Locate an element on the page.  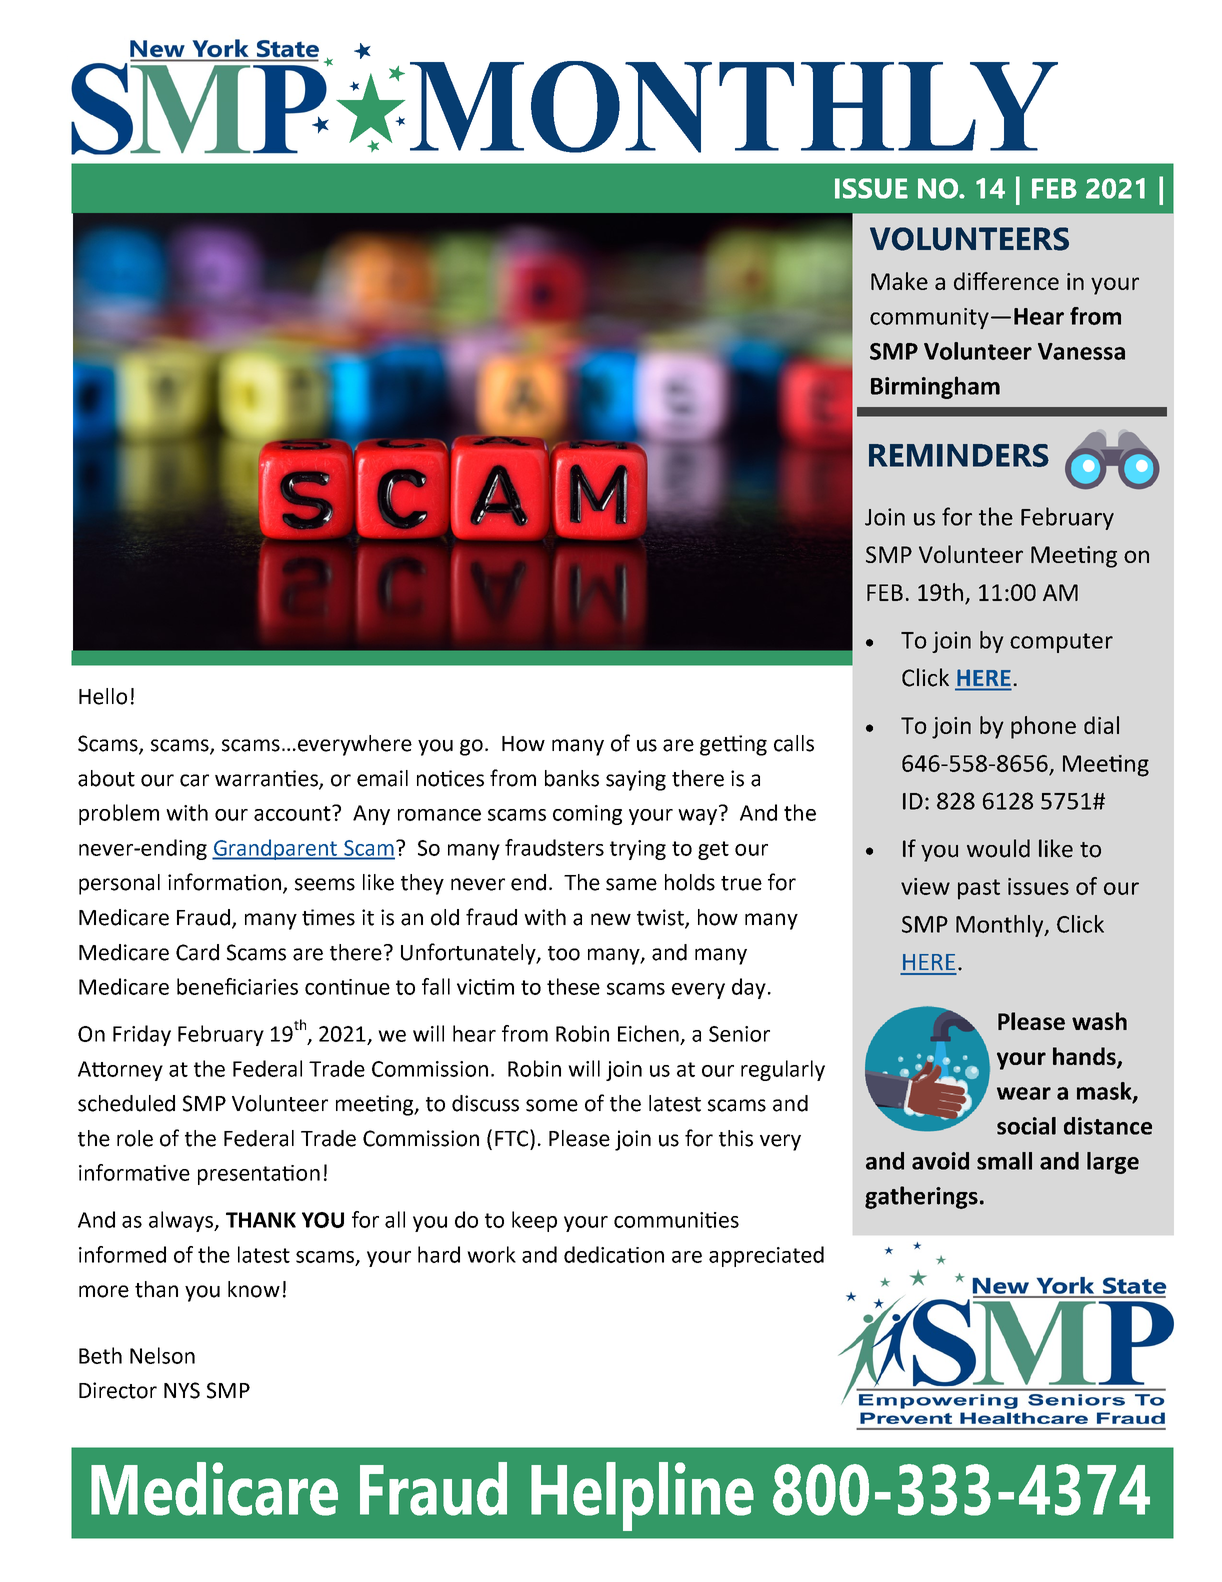
Birmingham is located at coordinates (935, 387).
